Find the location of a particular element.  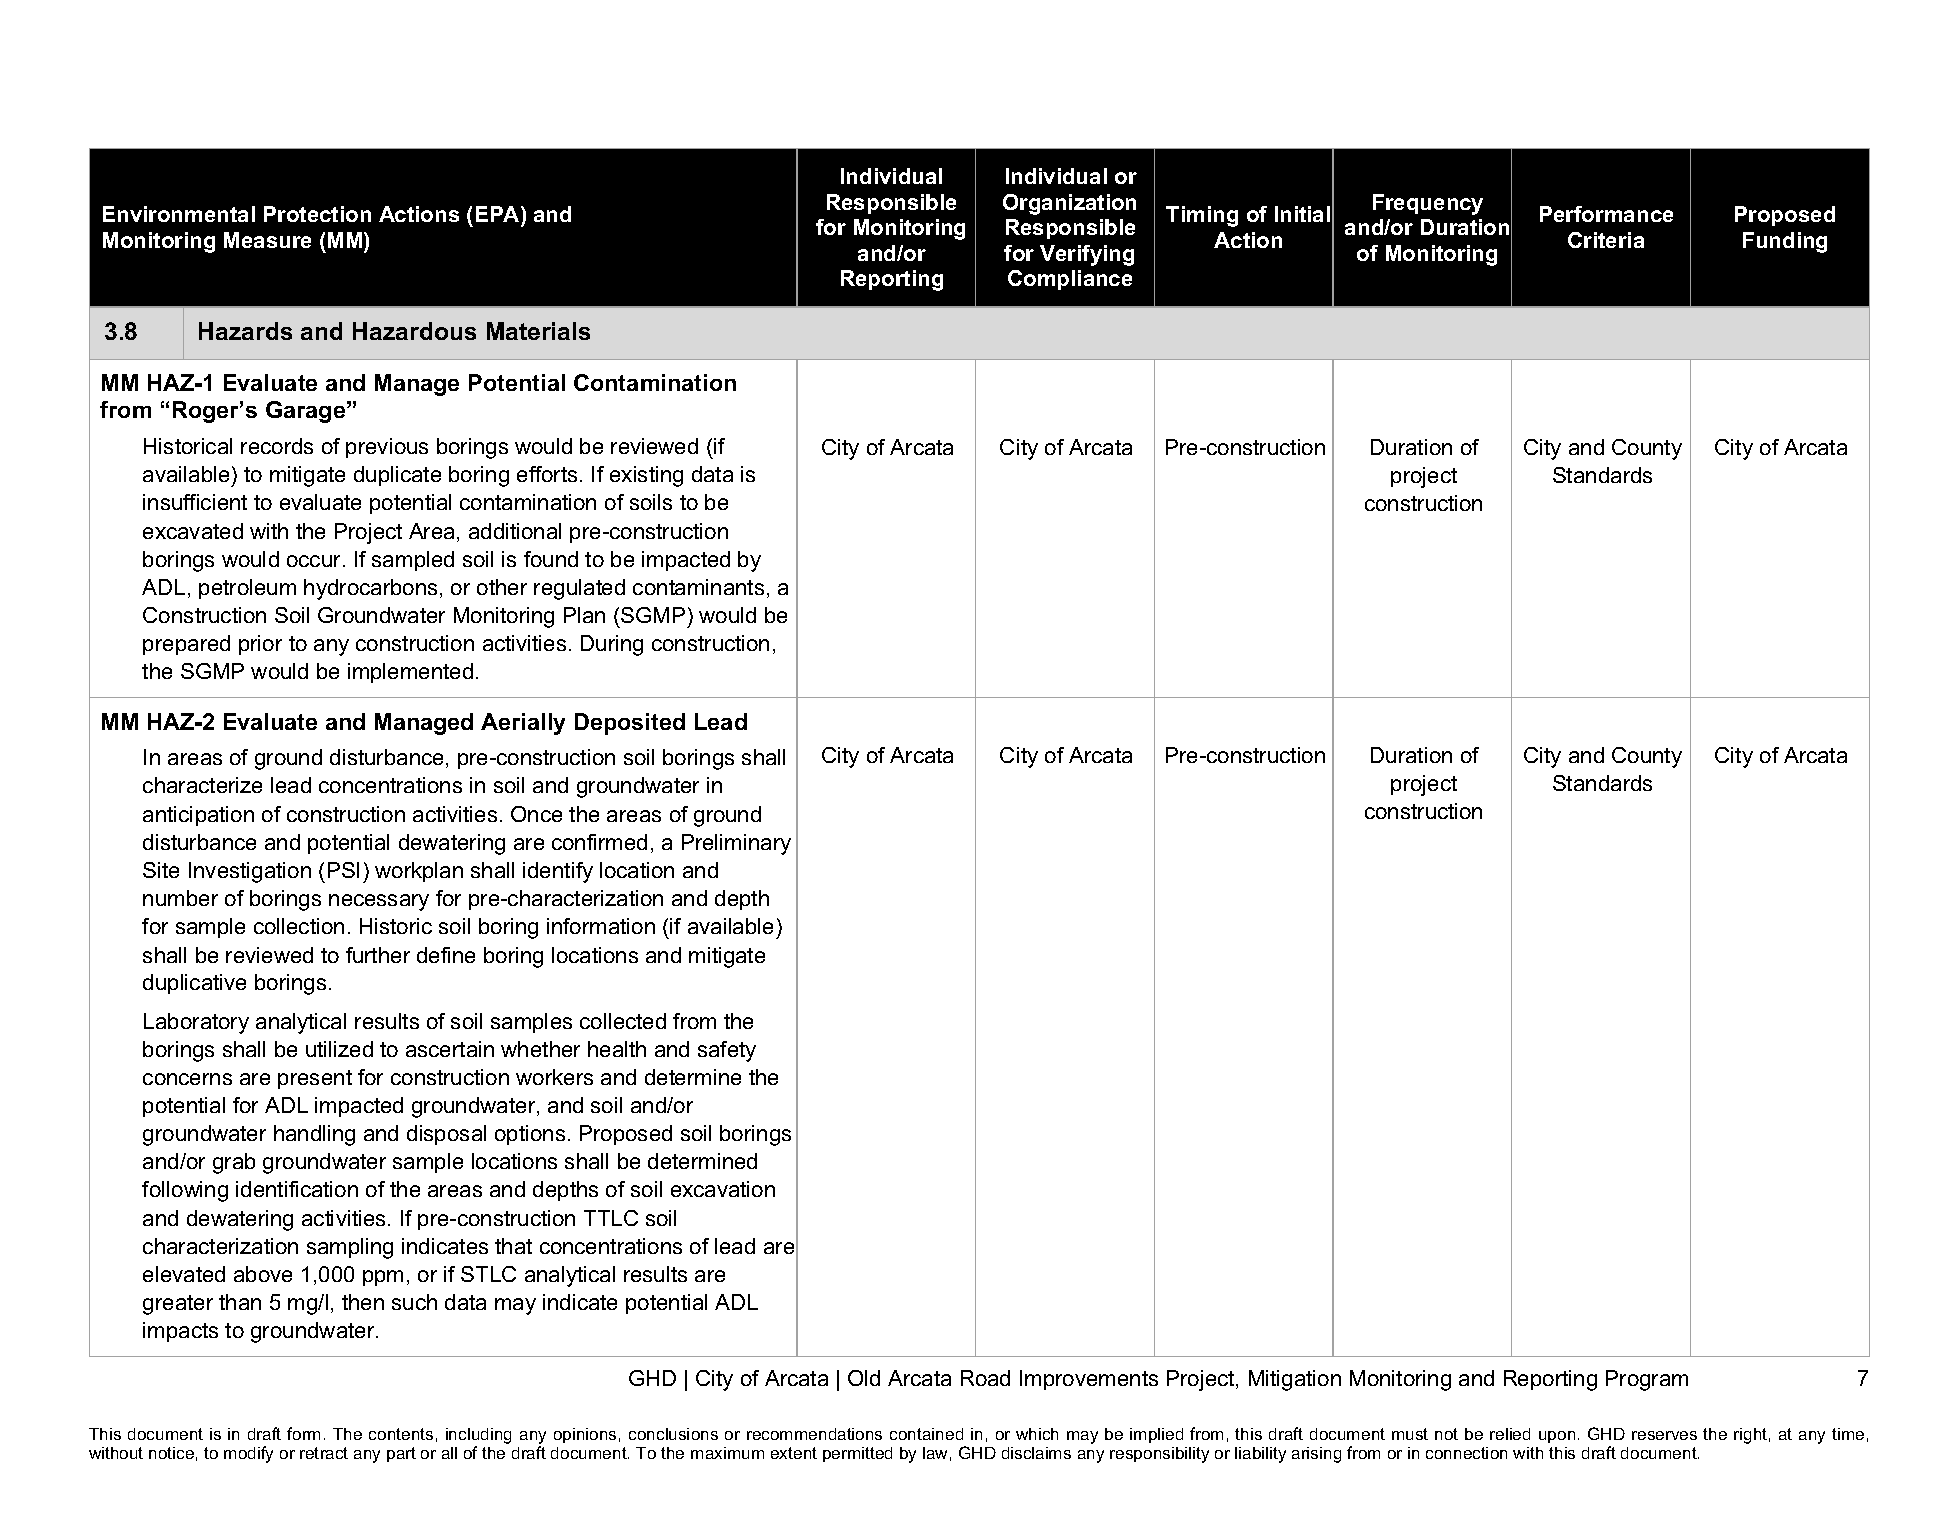

PSI is located at coordinates (343, 870).
